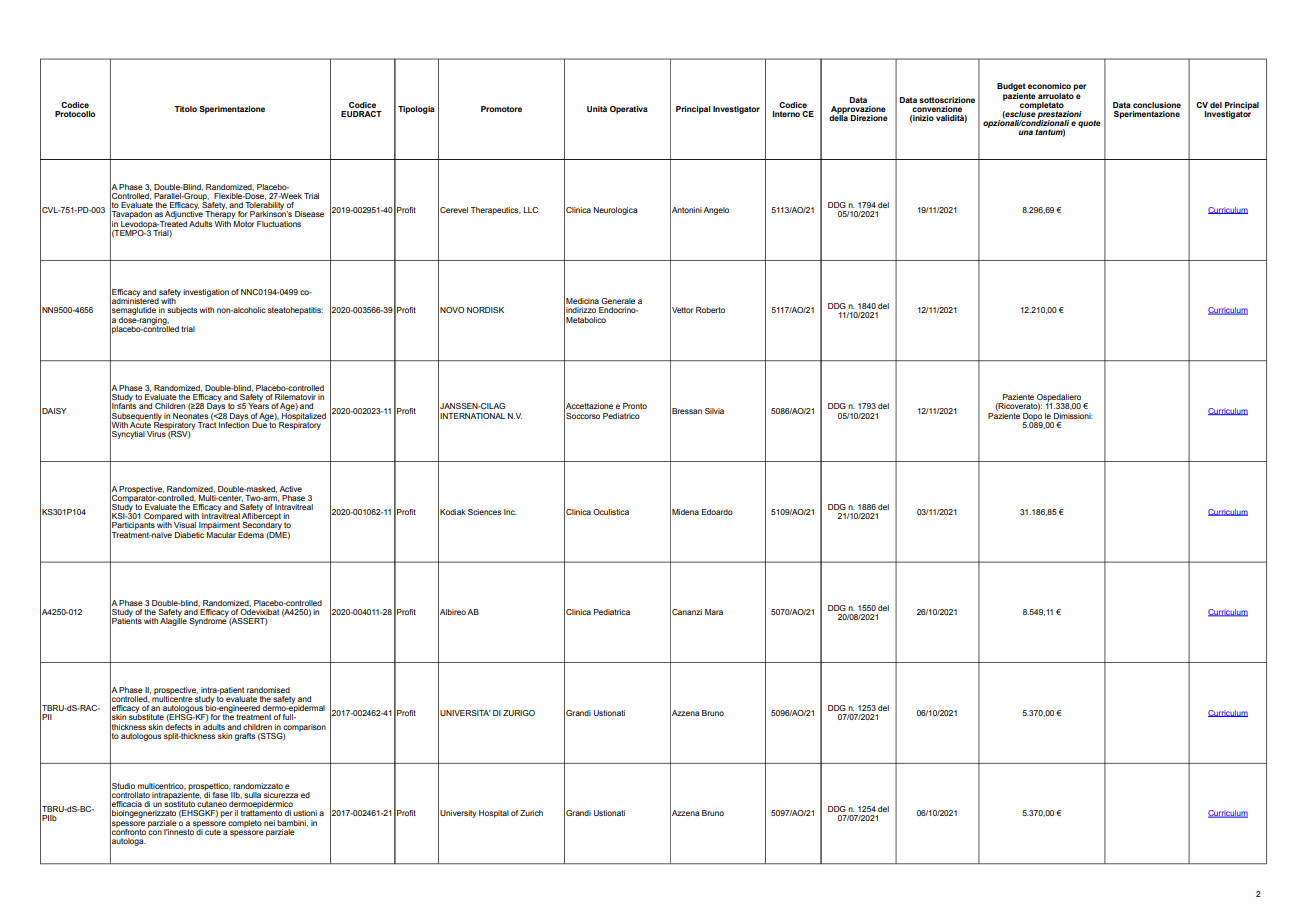 The height and width of the image is (924, 1308). What do you see at coordinates (1026, 132) in the image?
I see `una` at bounding box center [1026, 132].
